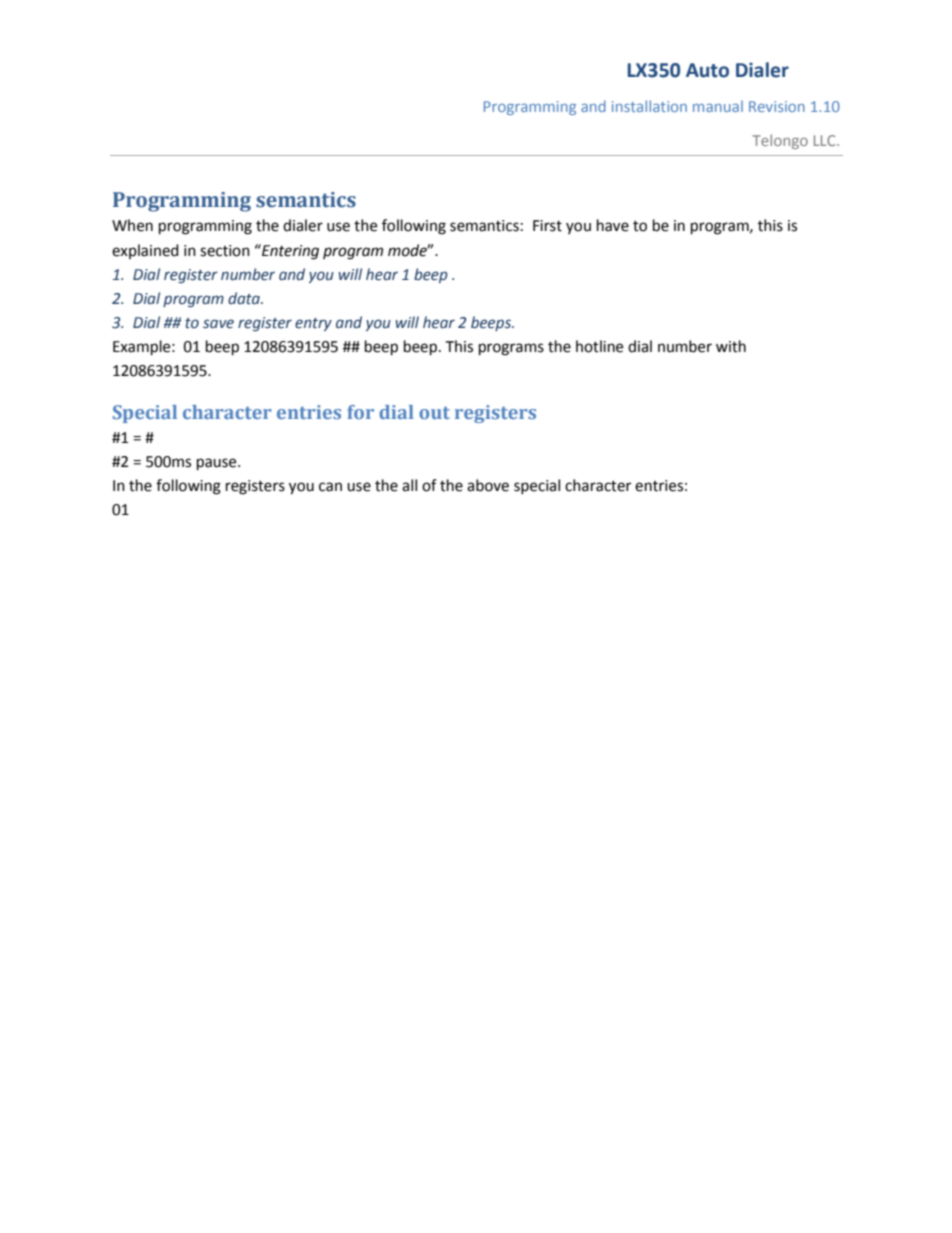 Image resolution: width=952 pixels, height=1233 pixels. Describe the element at coordinates (488, 485) in the document. I see `above` at that location.
